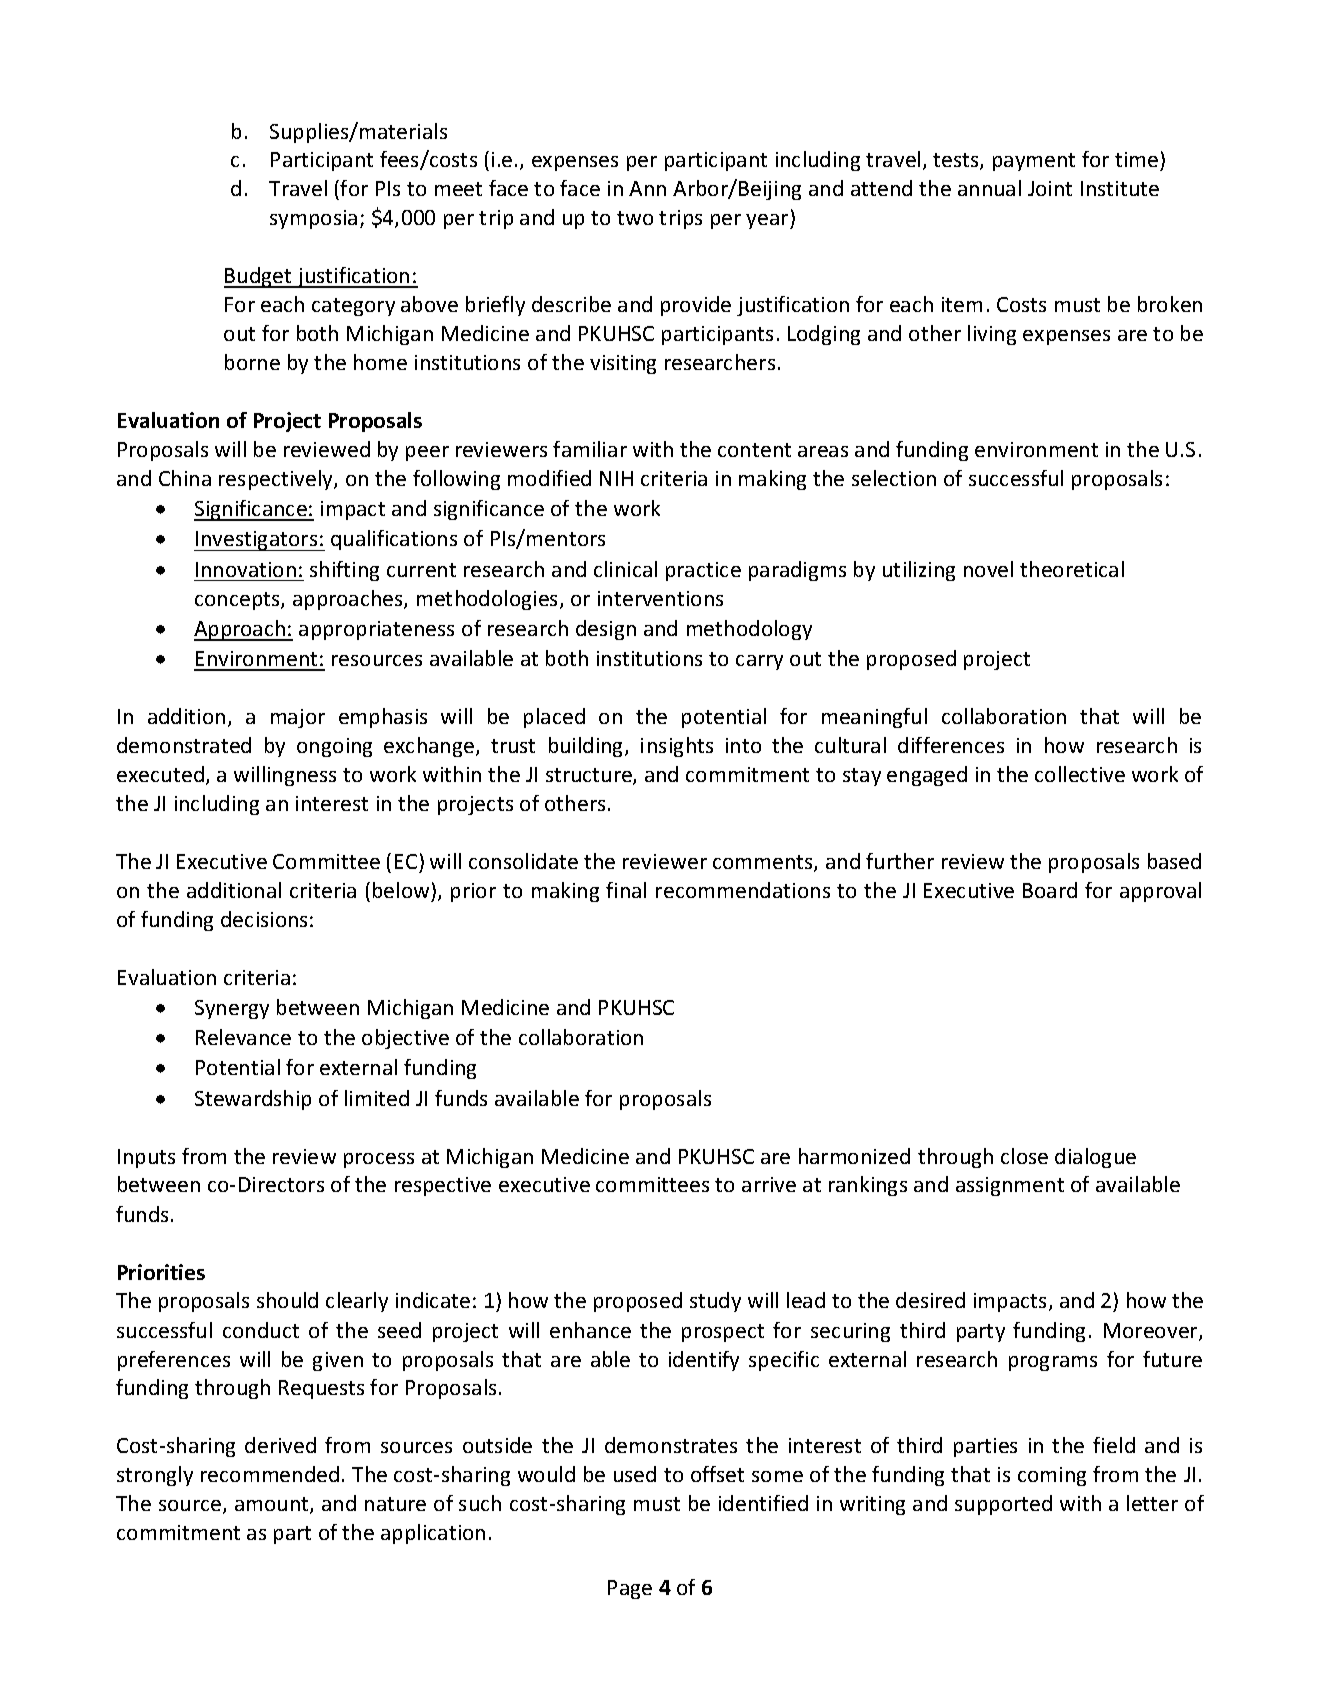 This screenshot has height=1708, width=1320. I want to click on Page, so click(630, 1589).
